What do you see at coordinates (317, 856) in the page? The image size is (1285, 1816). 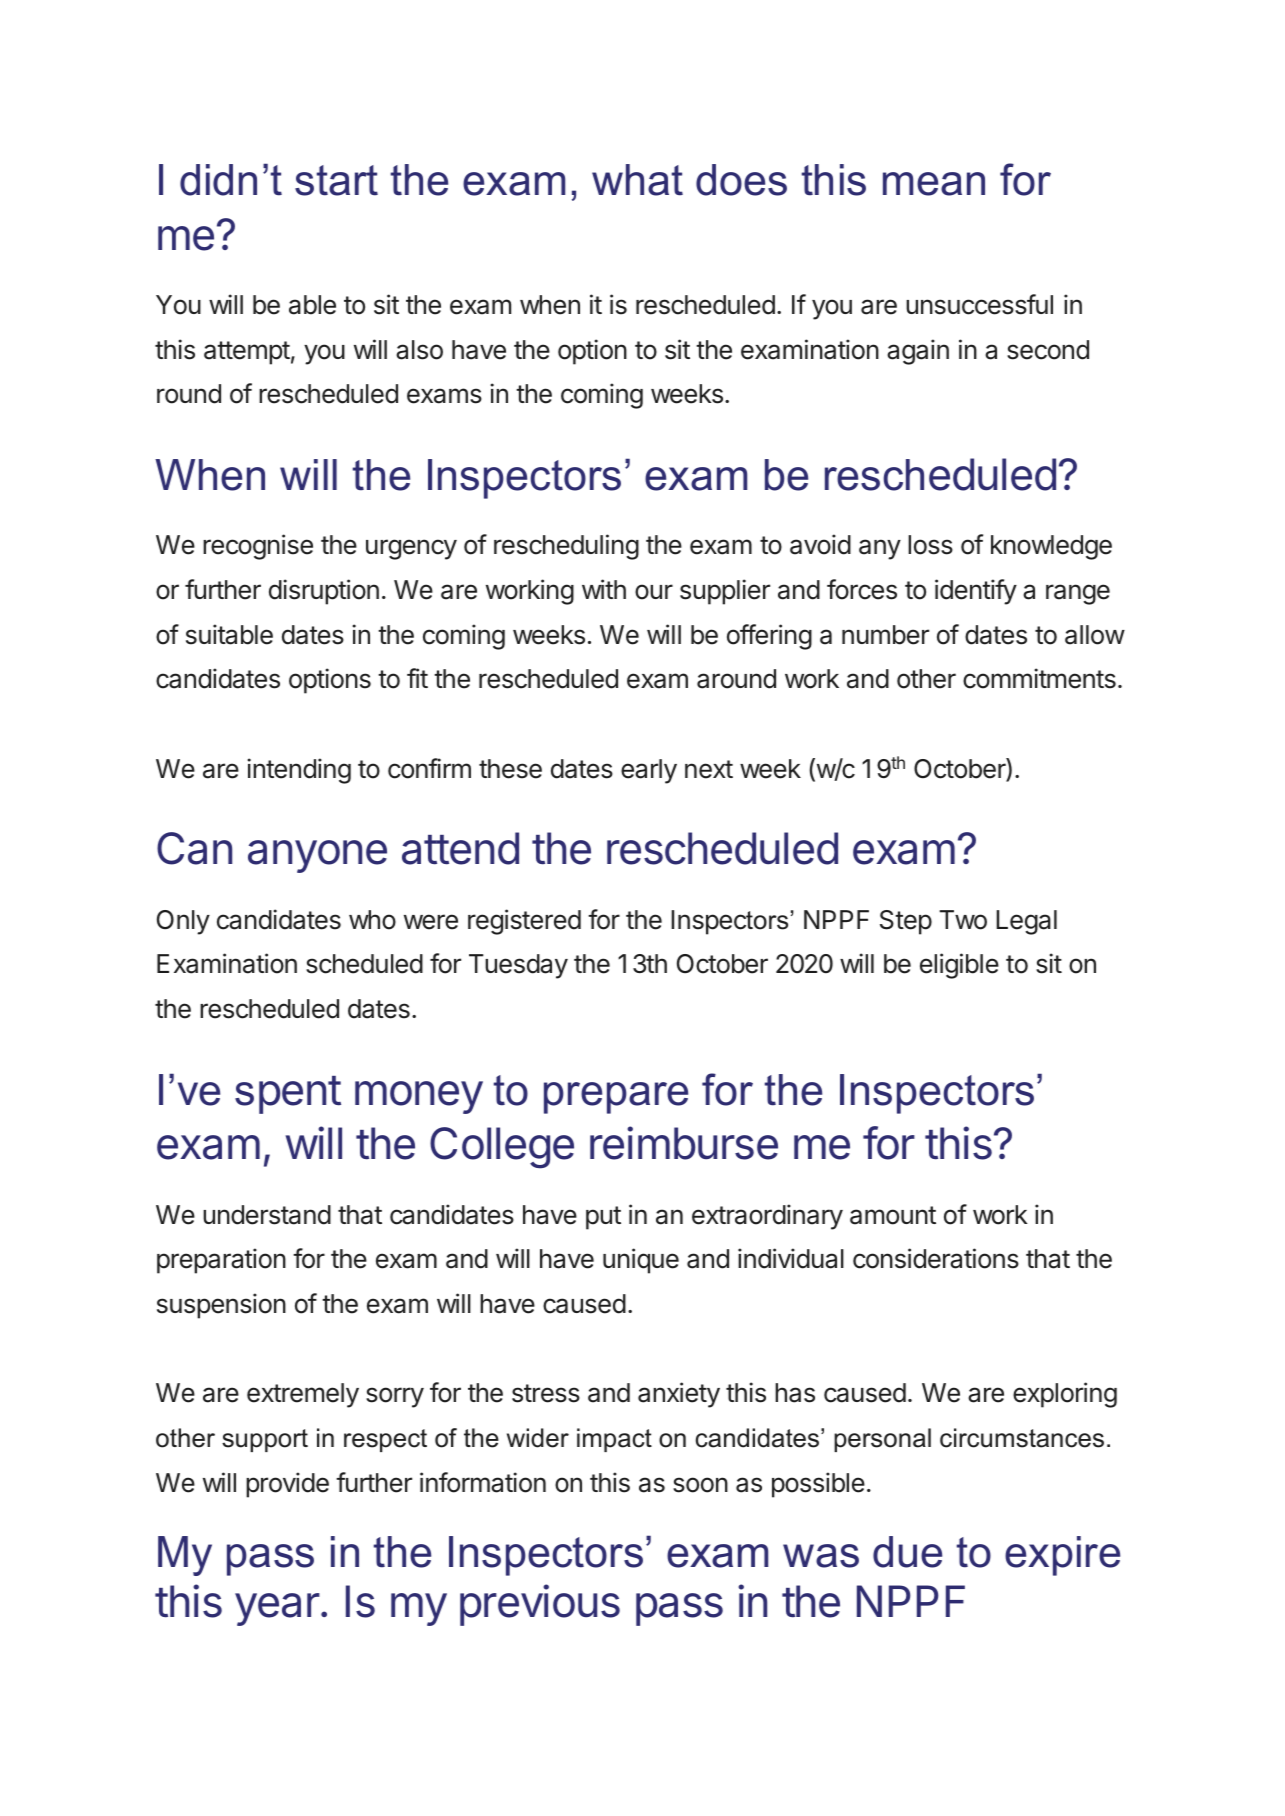 I see `anyone` at bounding box center [317, 856].
